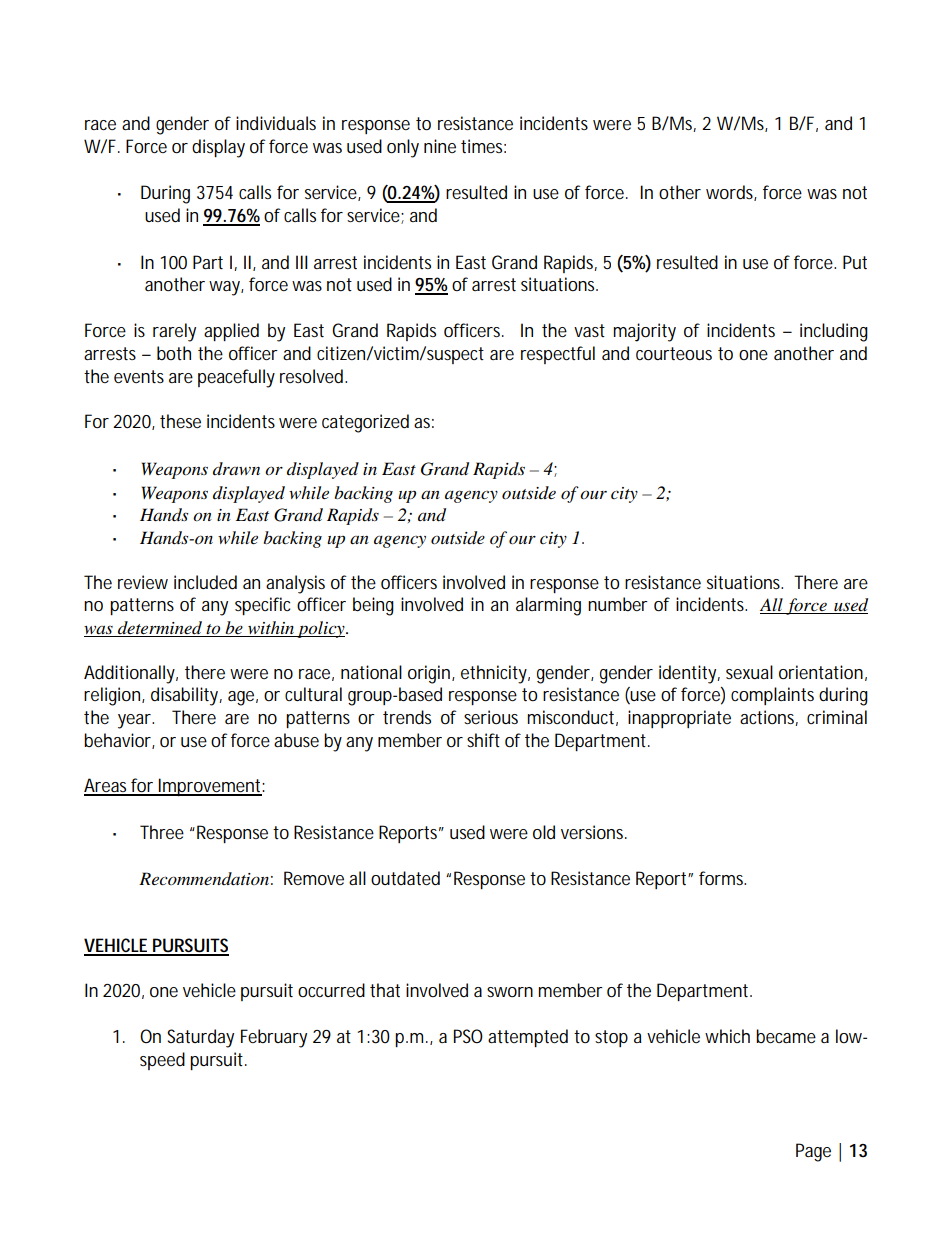  I want to click on times, so click(481, 146).
